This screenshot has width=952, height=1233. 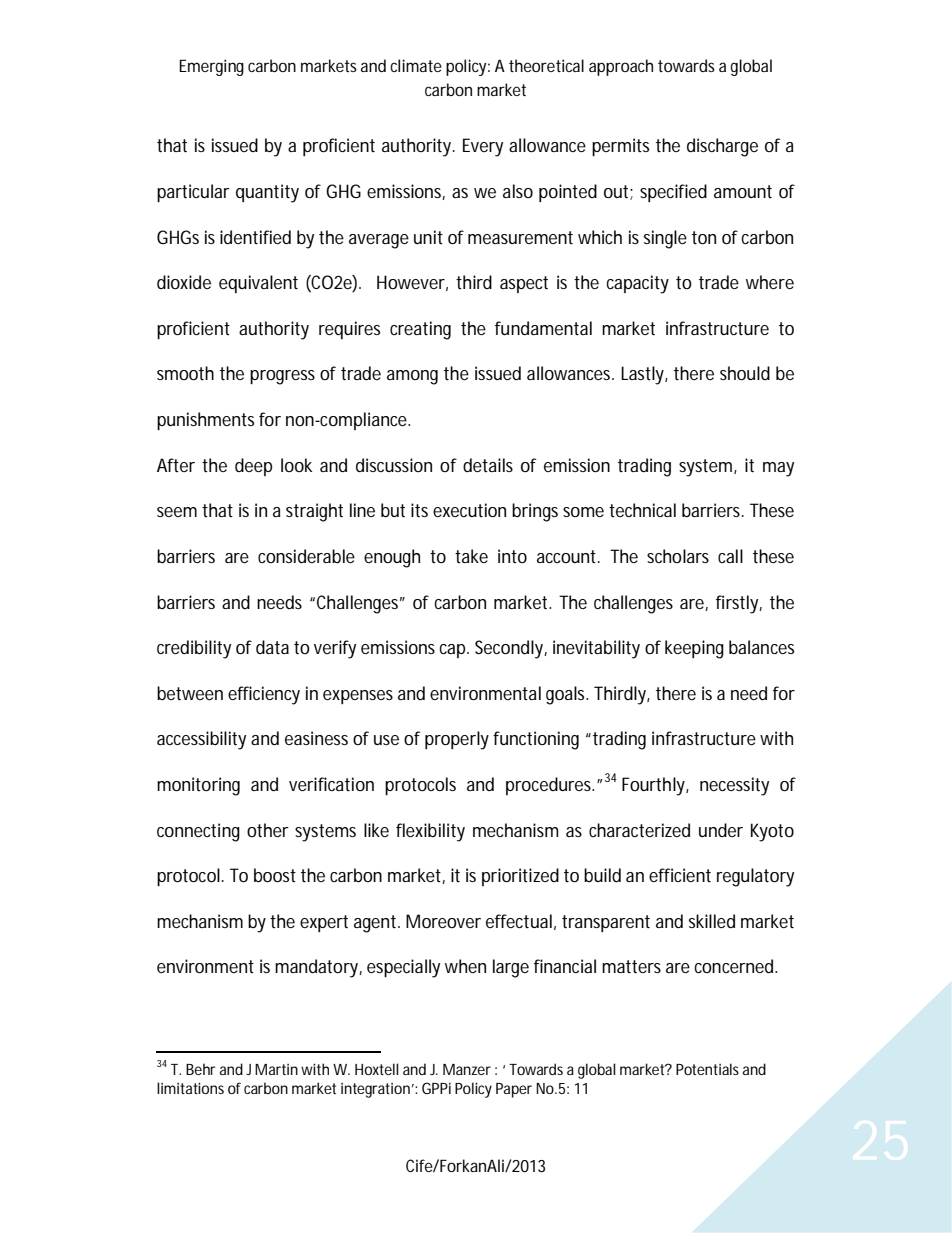 What do you see at coordinates (483, 147) in the screenshot?
I see `Every` at bounding box center [483, 147].
